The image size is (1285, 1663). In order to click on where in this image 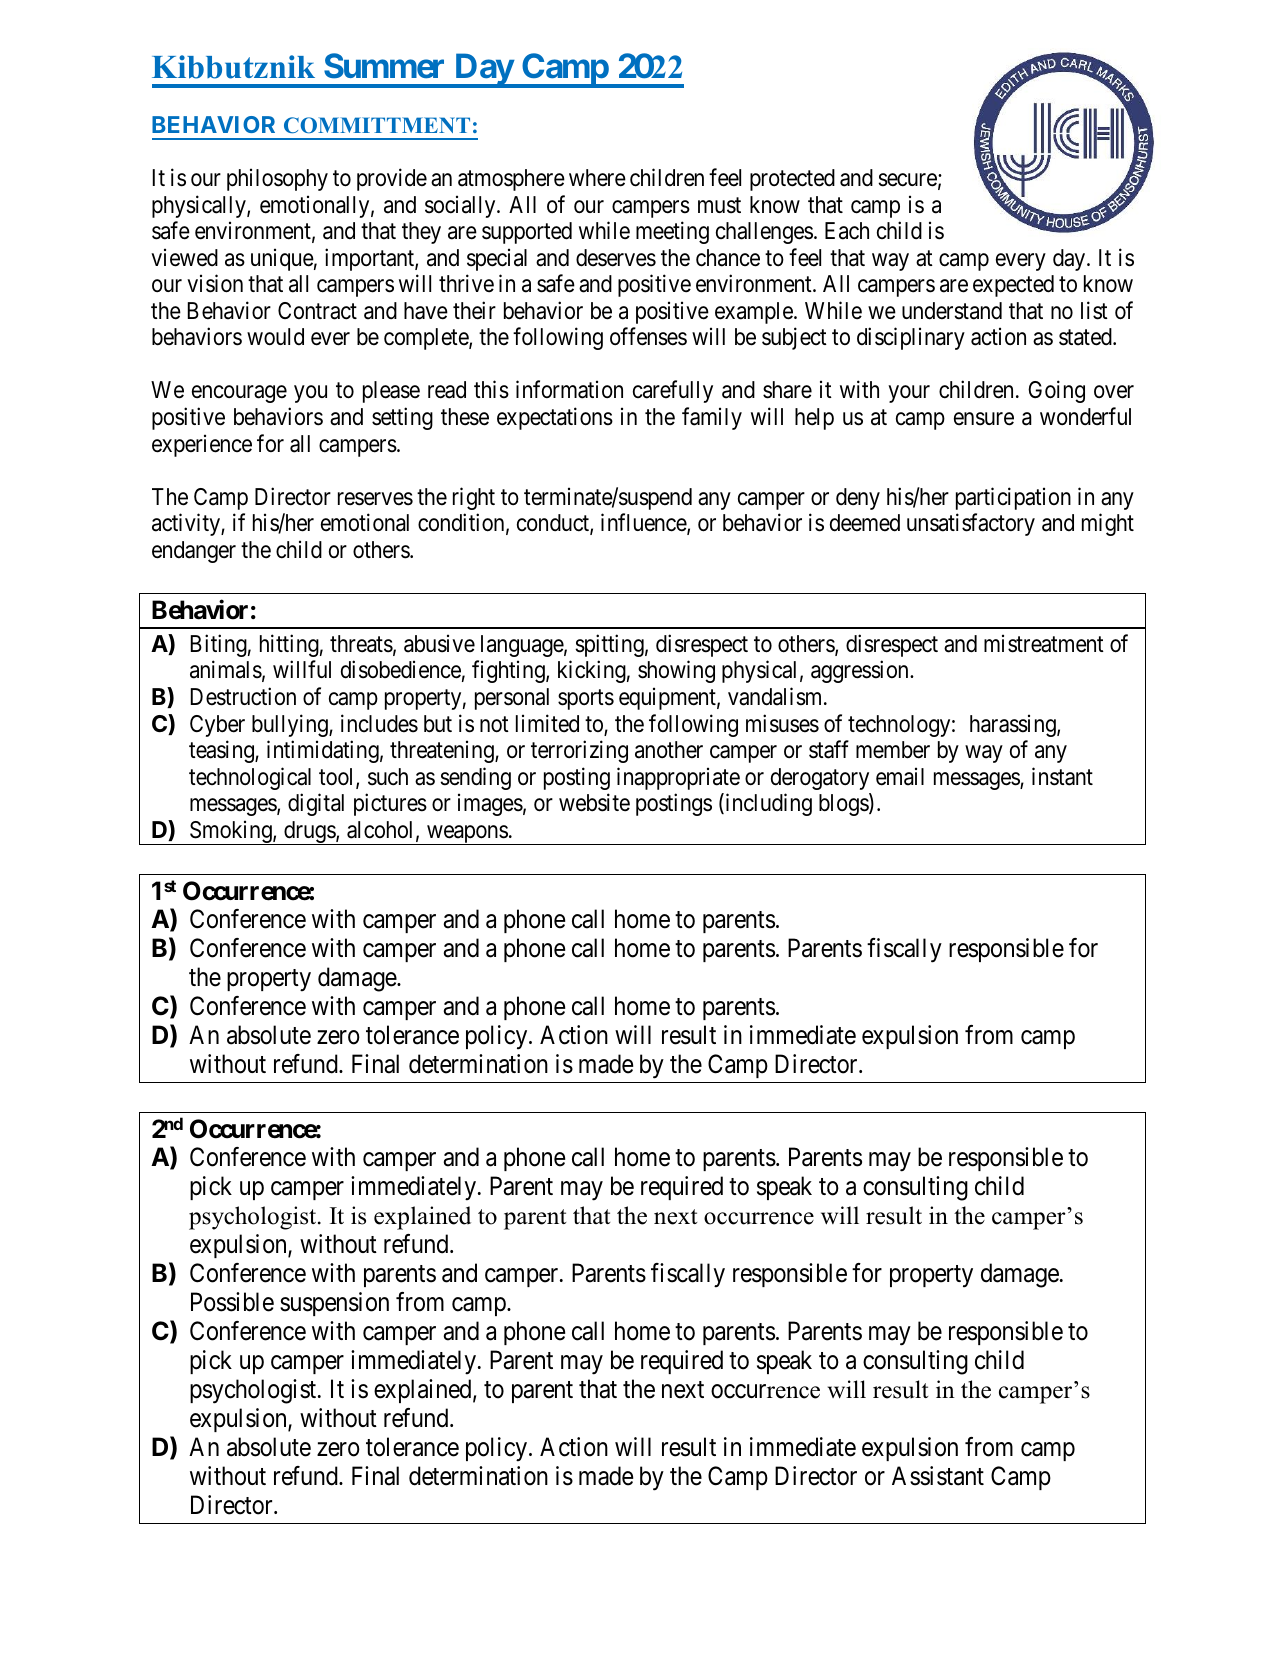, I will do `click(597, 178)`.
